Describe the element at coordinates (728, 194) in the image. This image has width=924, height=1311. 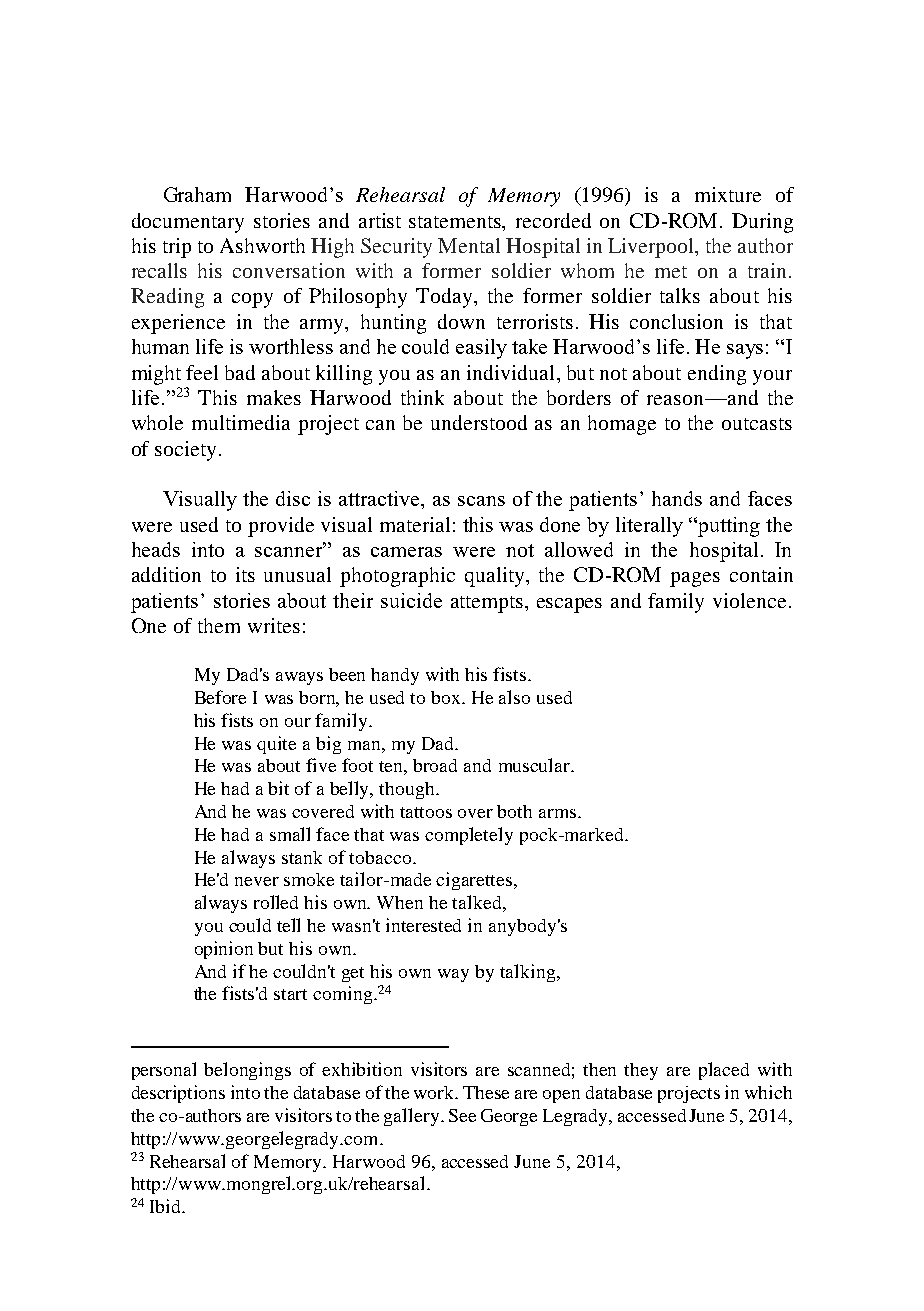
I see `mixture` at that location.
